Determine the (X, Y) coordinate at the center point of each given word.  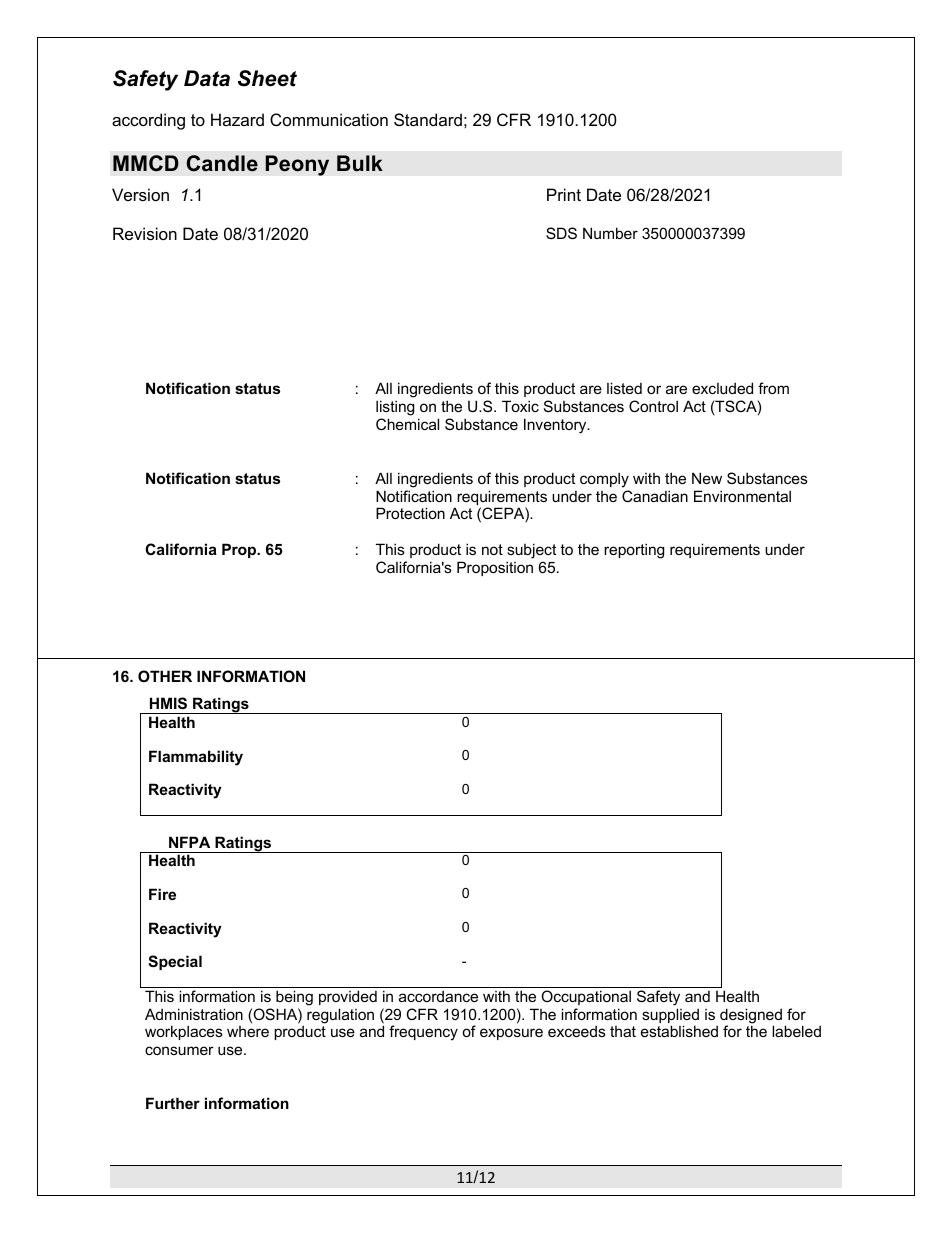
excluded (722, 388)
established (679, 1031)
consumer (179, 1050)
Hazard (237, 119)
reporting (634, 551)
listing (395, 408)
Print (564, 194)
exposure (511, 1034)
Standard (428, 119)
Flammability (196, 758)
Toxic (520, 406)
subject (531, 551)
